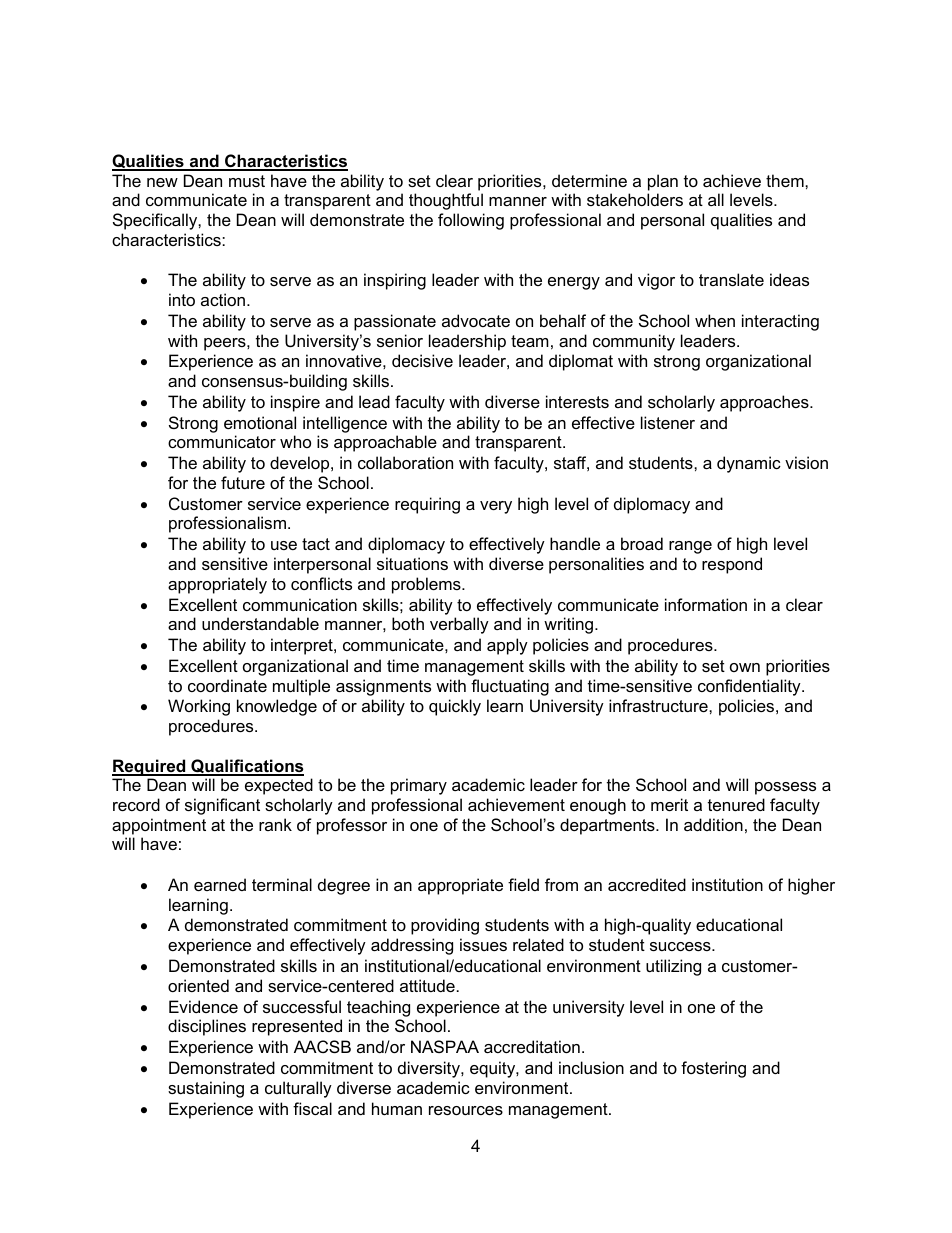  What do you see at coordinates (732, 565) in the screenshot?
I see `respond` at bounding box center [732, 565].
